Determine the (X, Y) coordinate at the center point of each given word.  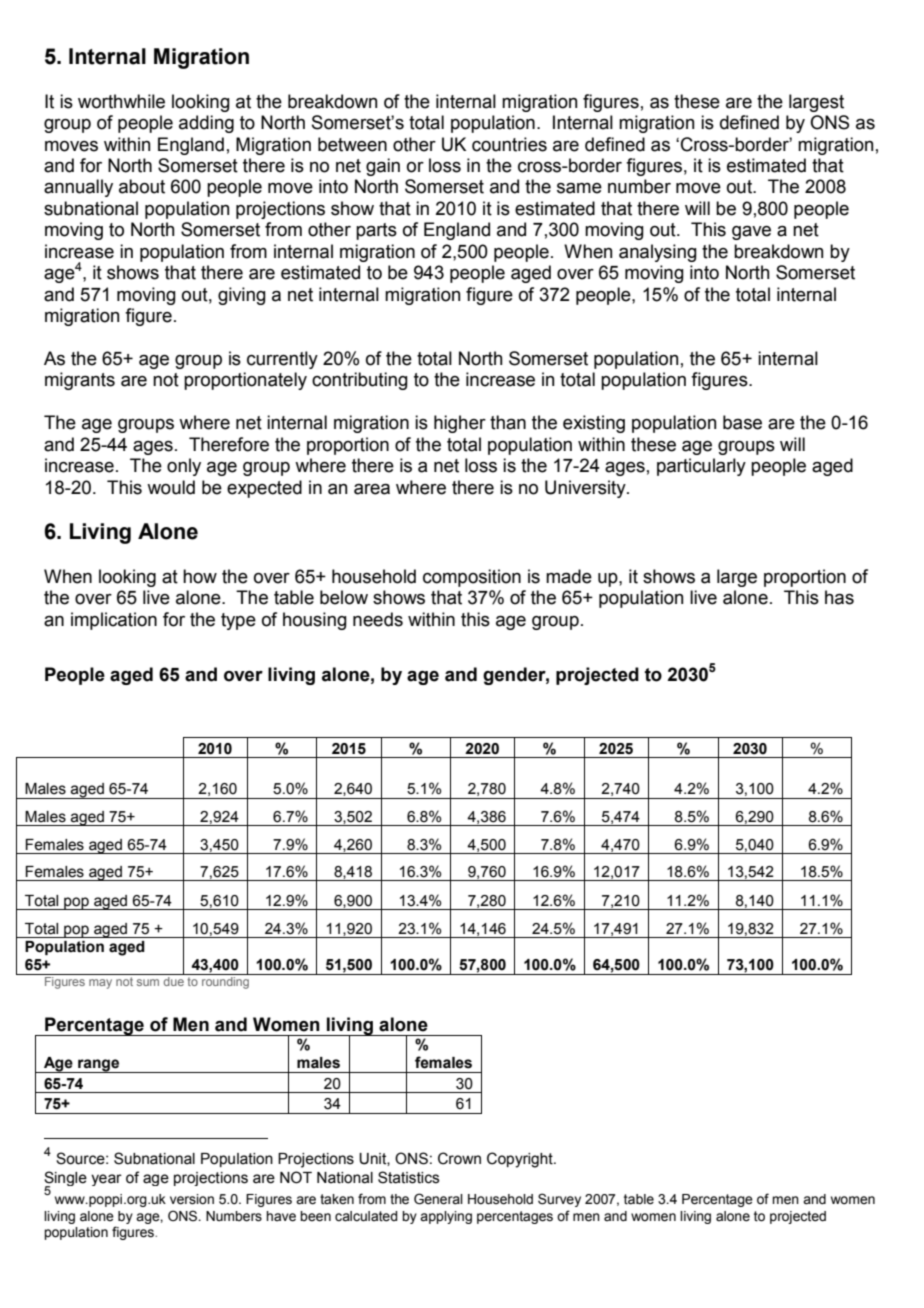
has (839, 597)
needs (378, 619)
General (438, 1199)
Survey (559, 1200)
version (192, 1199)
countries (509, 144)
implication (114, 621)
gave (751, 233)
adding (206, 124)
